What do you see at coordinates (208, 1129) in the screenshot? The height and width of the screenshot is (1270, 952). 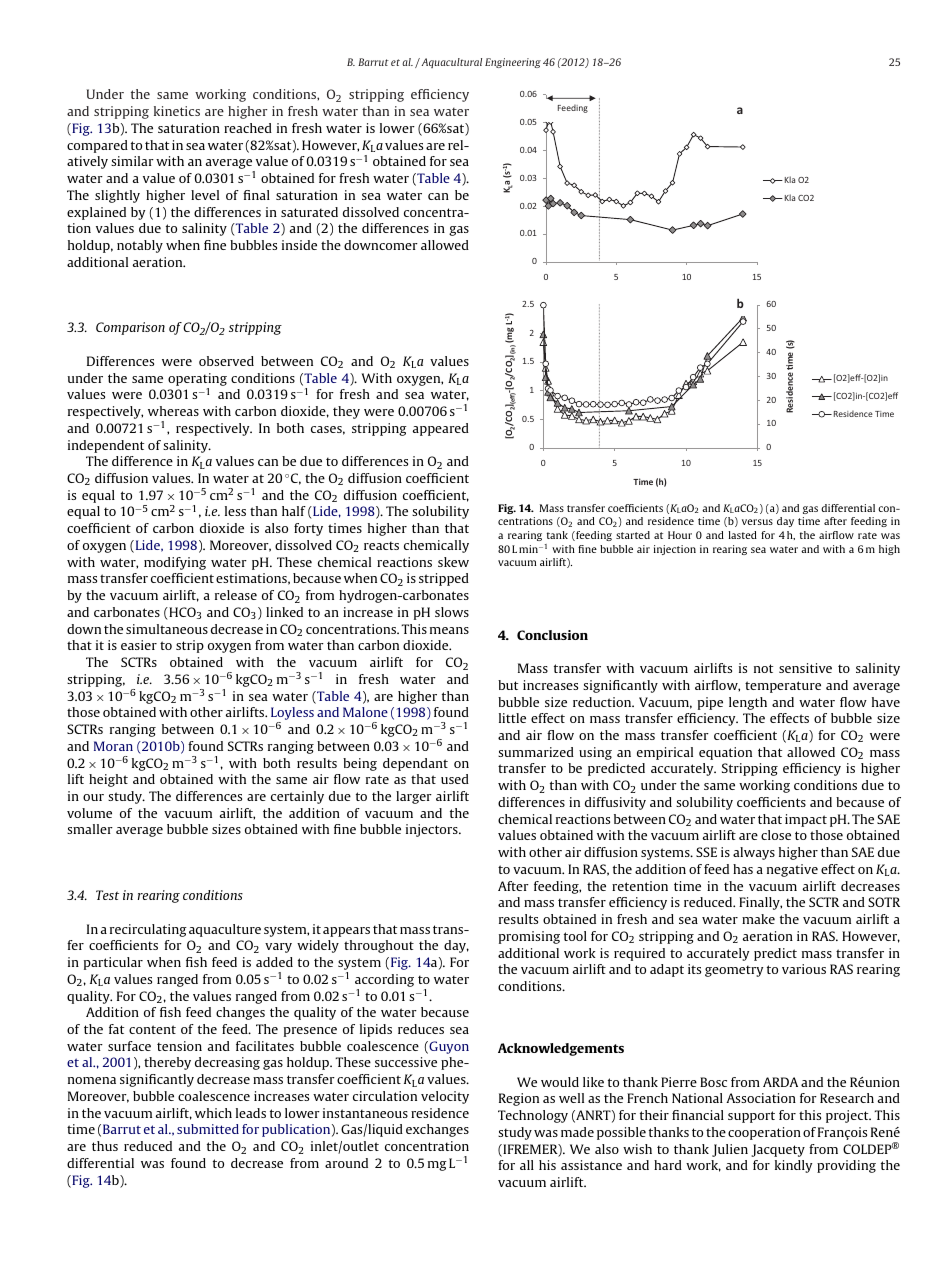 I see `submitted` at bounding box center [208, 1129].
